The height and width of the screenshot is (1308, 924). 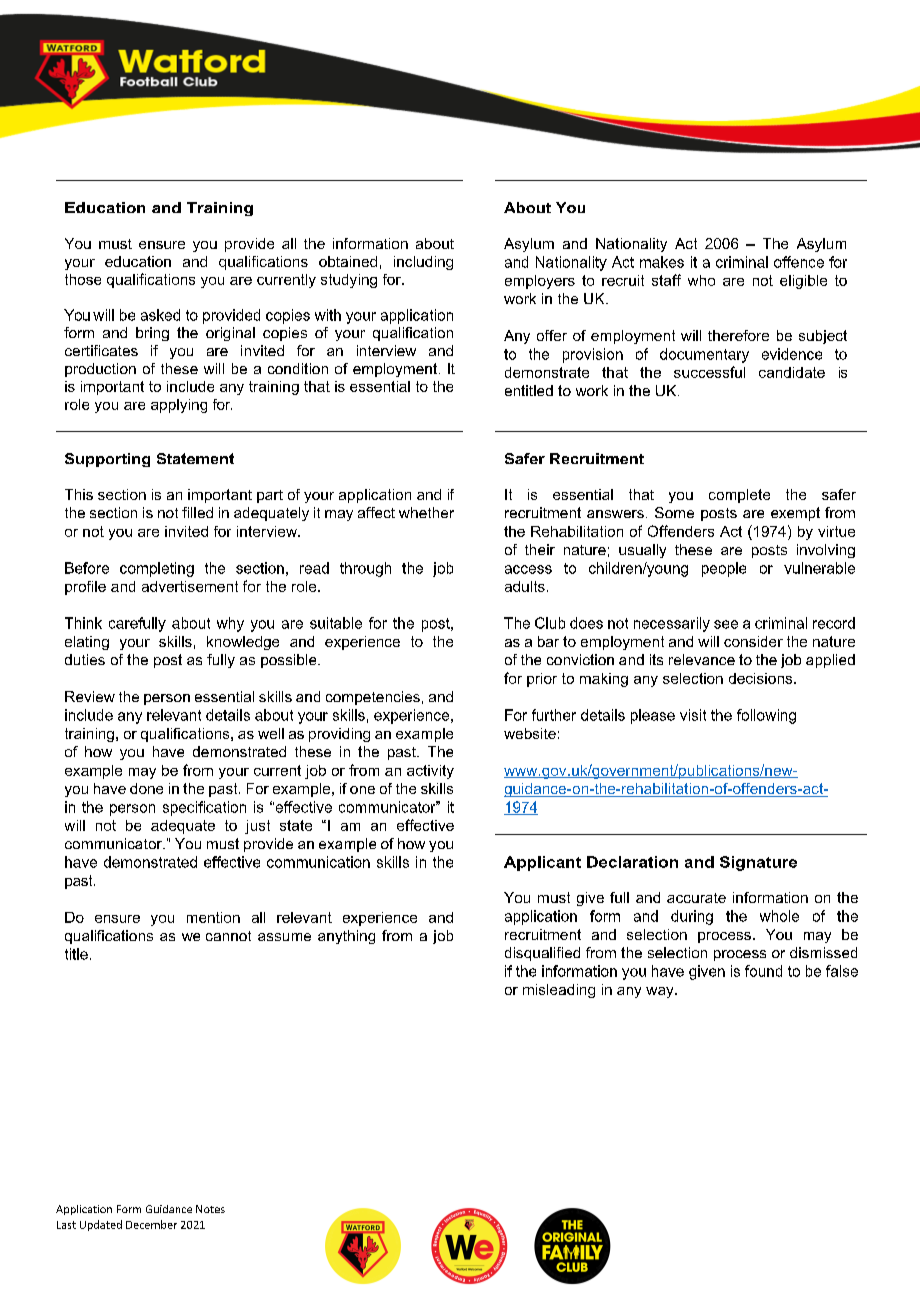 What do you see at coordinates (803, 282) in the screenshot?
I see `eligible` at bounding box center [803, 282].
